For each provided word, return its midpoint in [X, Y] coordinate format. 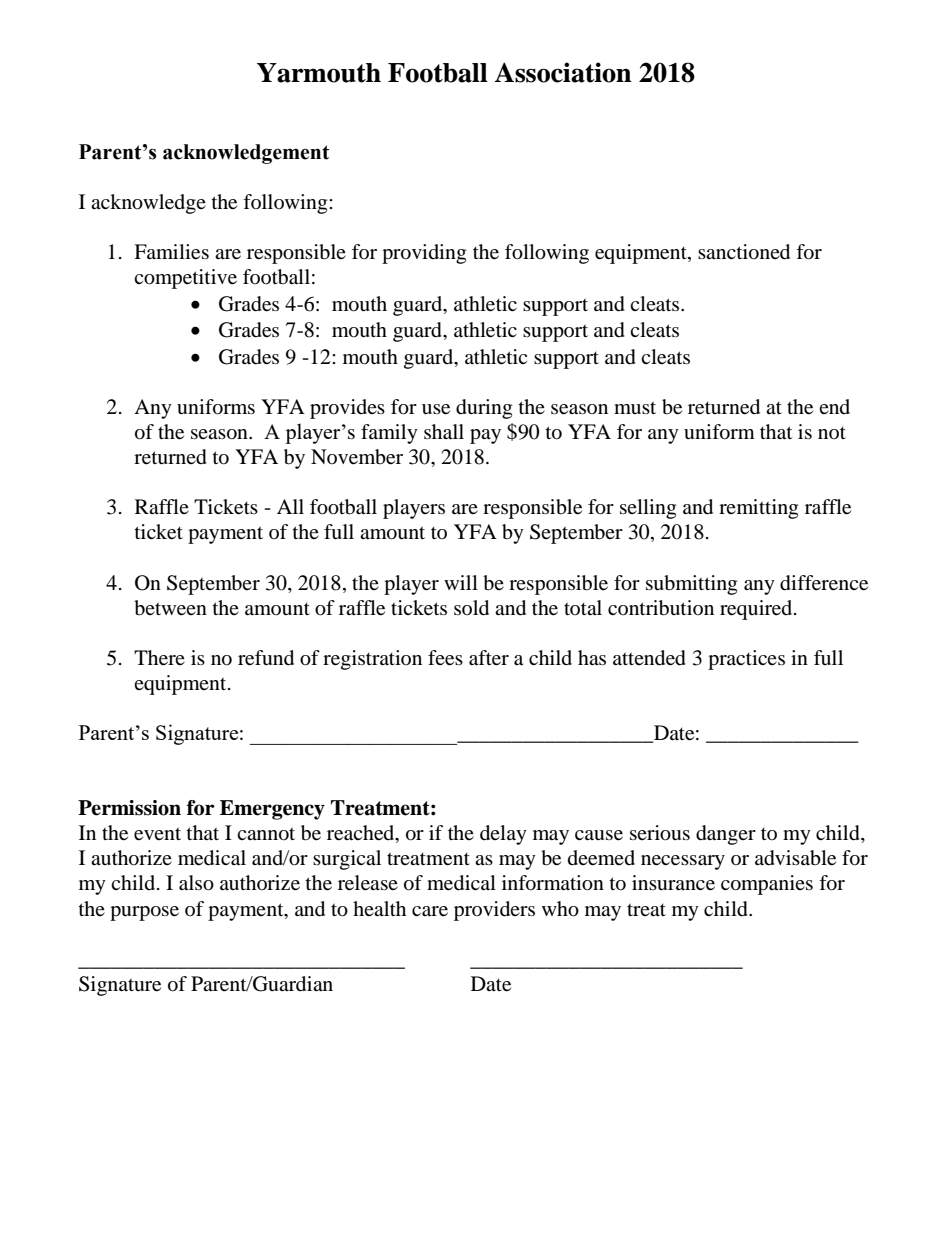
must [635, 408]
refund [266, 658]
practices [746, 660]
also [196, 883]
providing [424, 254]
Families [171, 252]
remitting [758, 509]
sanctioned [744, 252]
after [489, 658]
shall [444, 432]
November [357, 457]
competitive [185, 279]
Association [563, 72]
